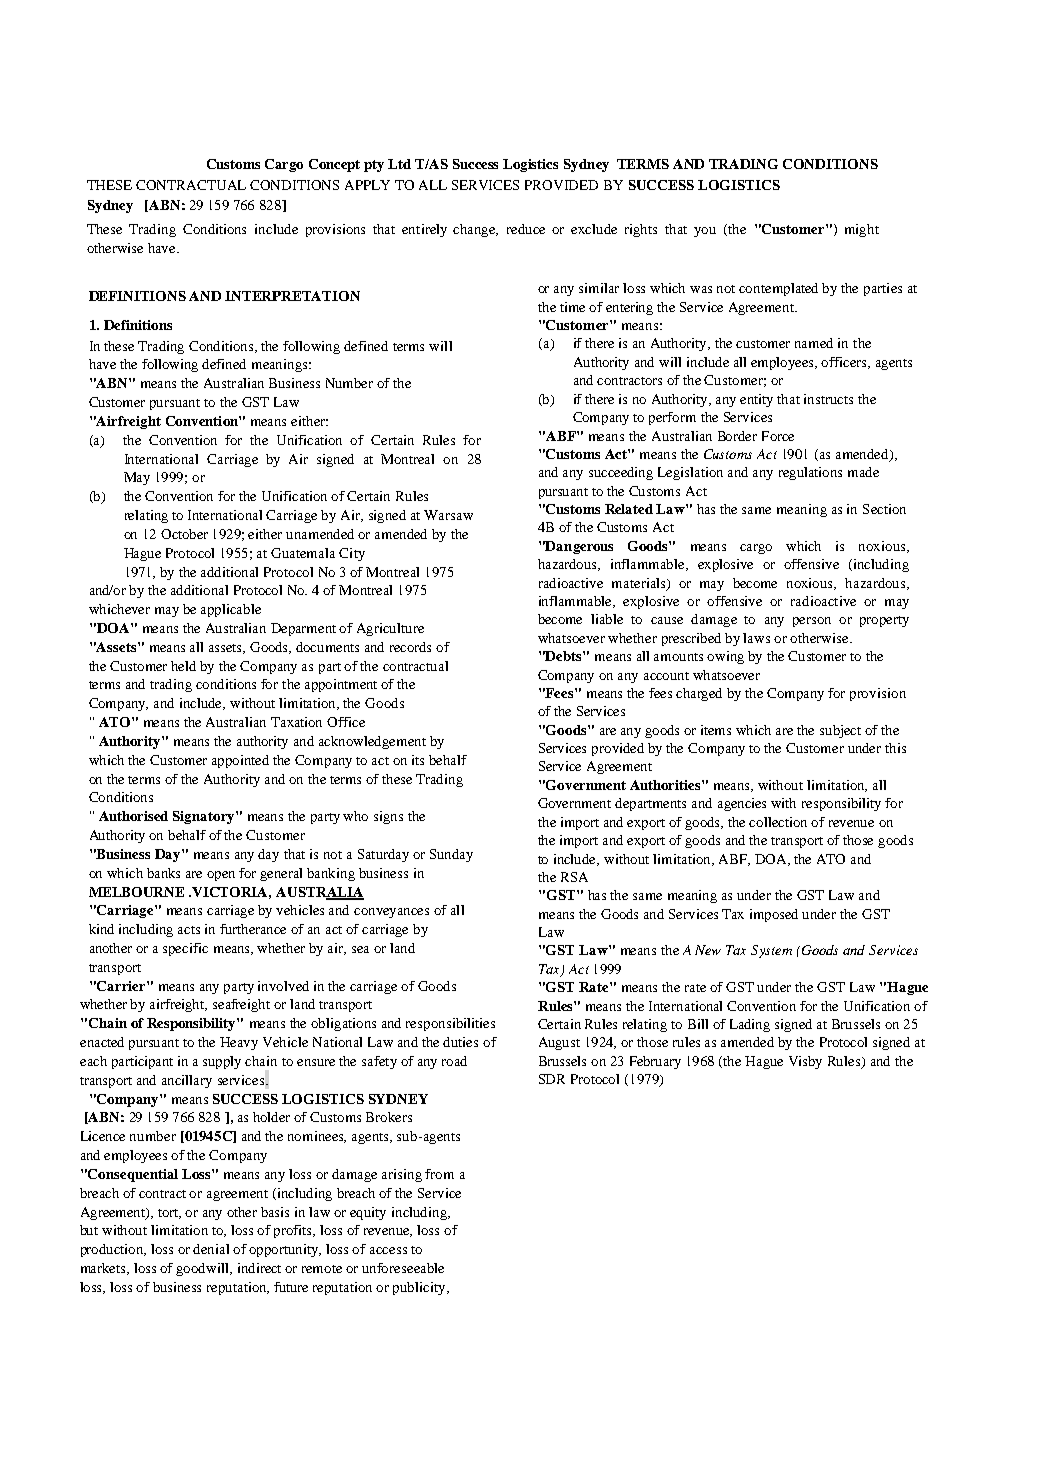 The height and width of the screenshot is (1467, 1038). I want to click on subject, so click(840, 731).
